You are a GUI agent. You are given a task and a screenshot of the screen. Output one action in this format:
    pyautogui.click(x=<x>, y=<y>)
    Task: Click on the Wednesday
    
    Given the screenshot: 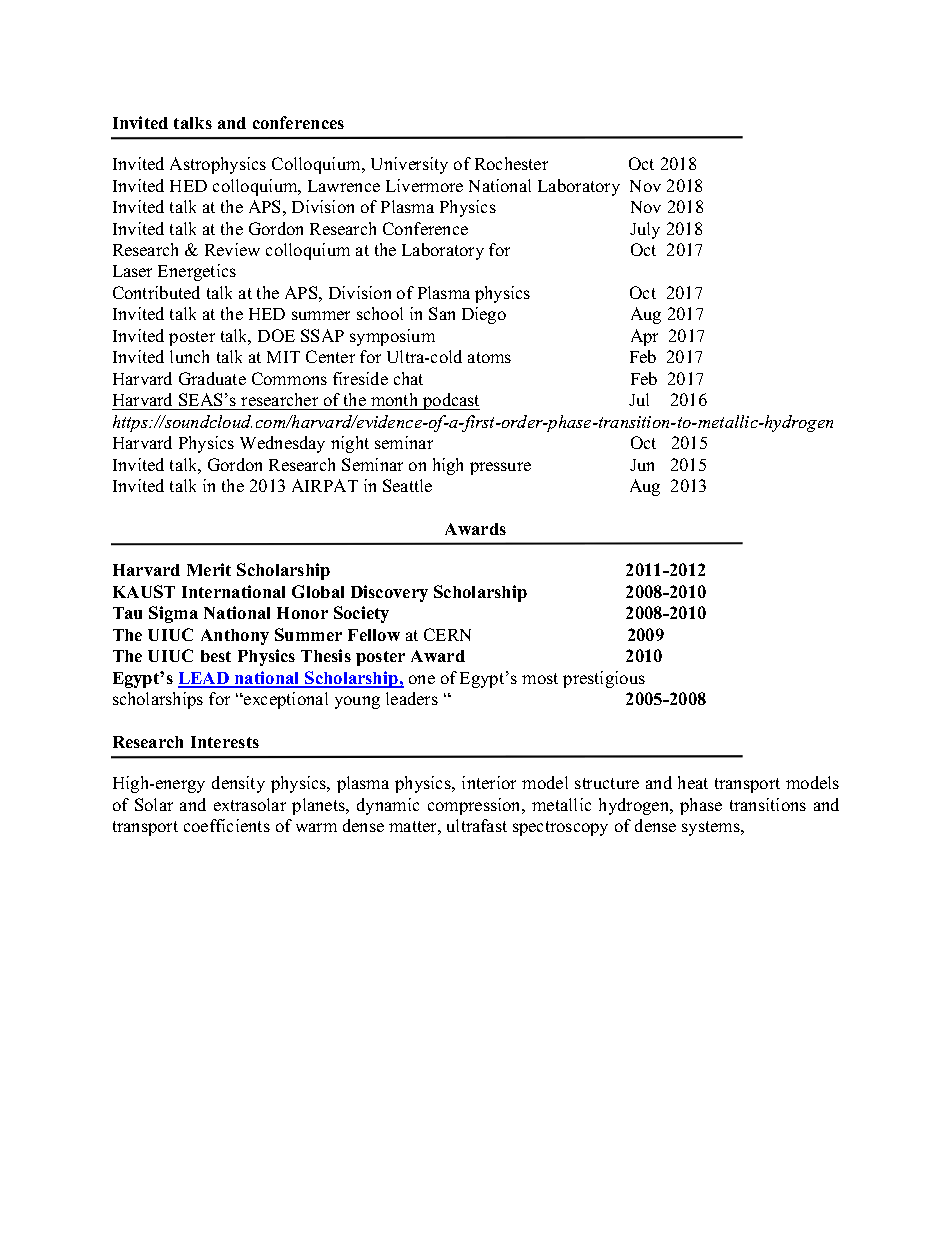 What is the action you would take?
    pyautogui.click(x=282, y=444)
